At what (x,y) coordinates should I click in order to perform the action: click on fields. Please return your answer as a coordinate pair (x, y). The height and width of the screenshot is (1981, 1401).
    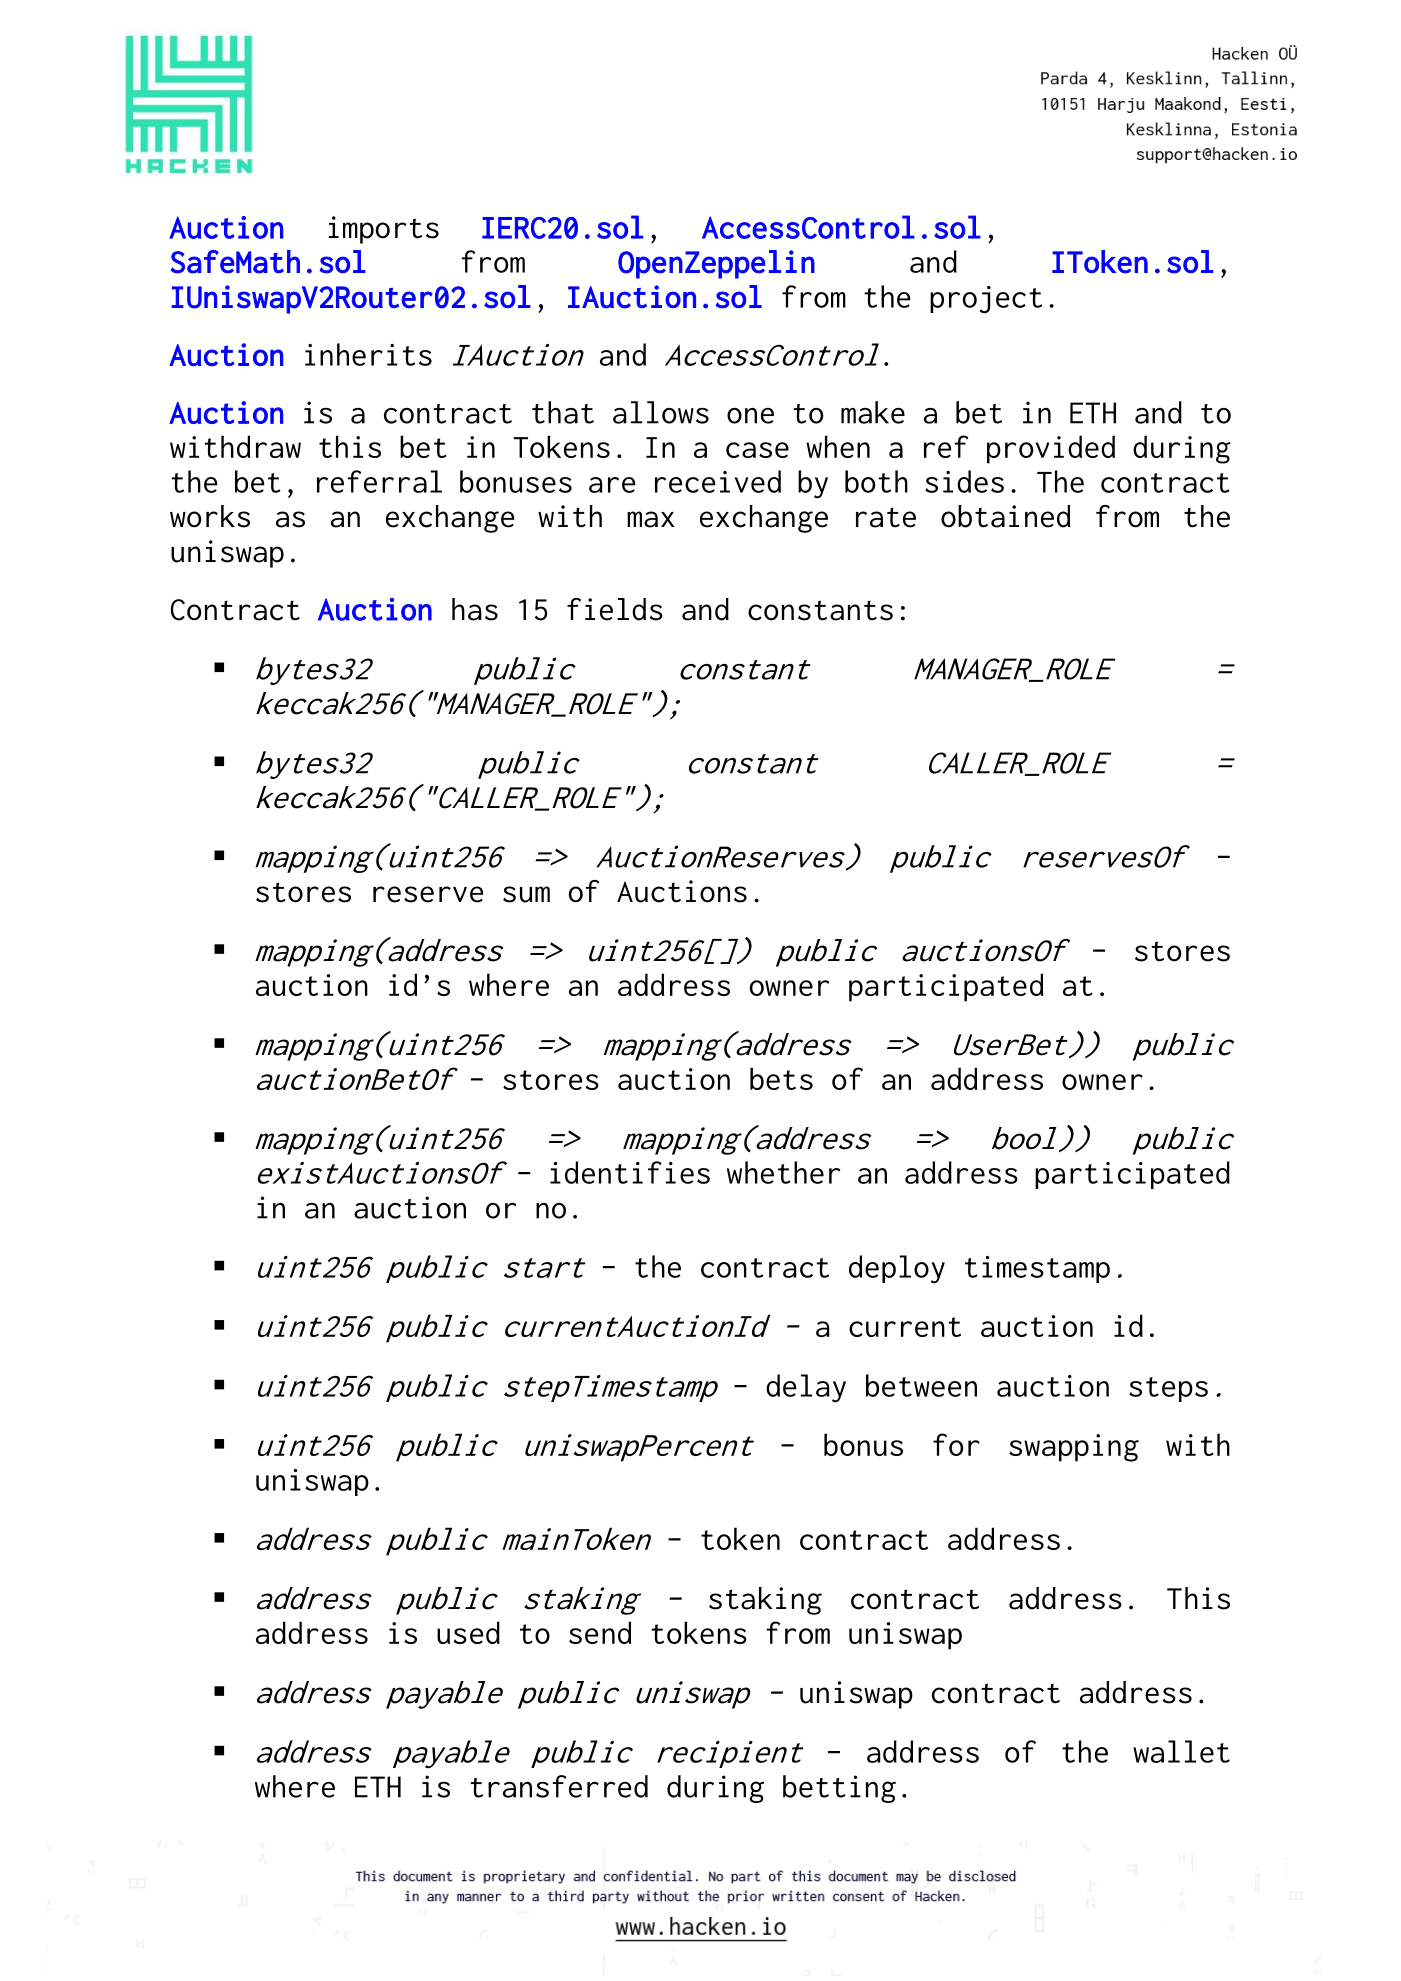
    Looking at the image, I should click on (615, 609).
